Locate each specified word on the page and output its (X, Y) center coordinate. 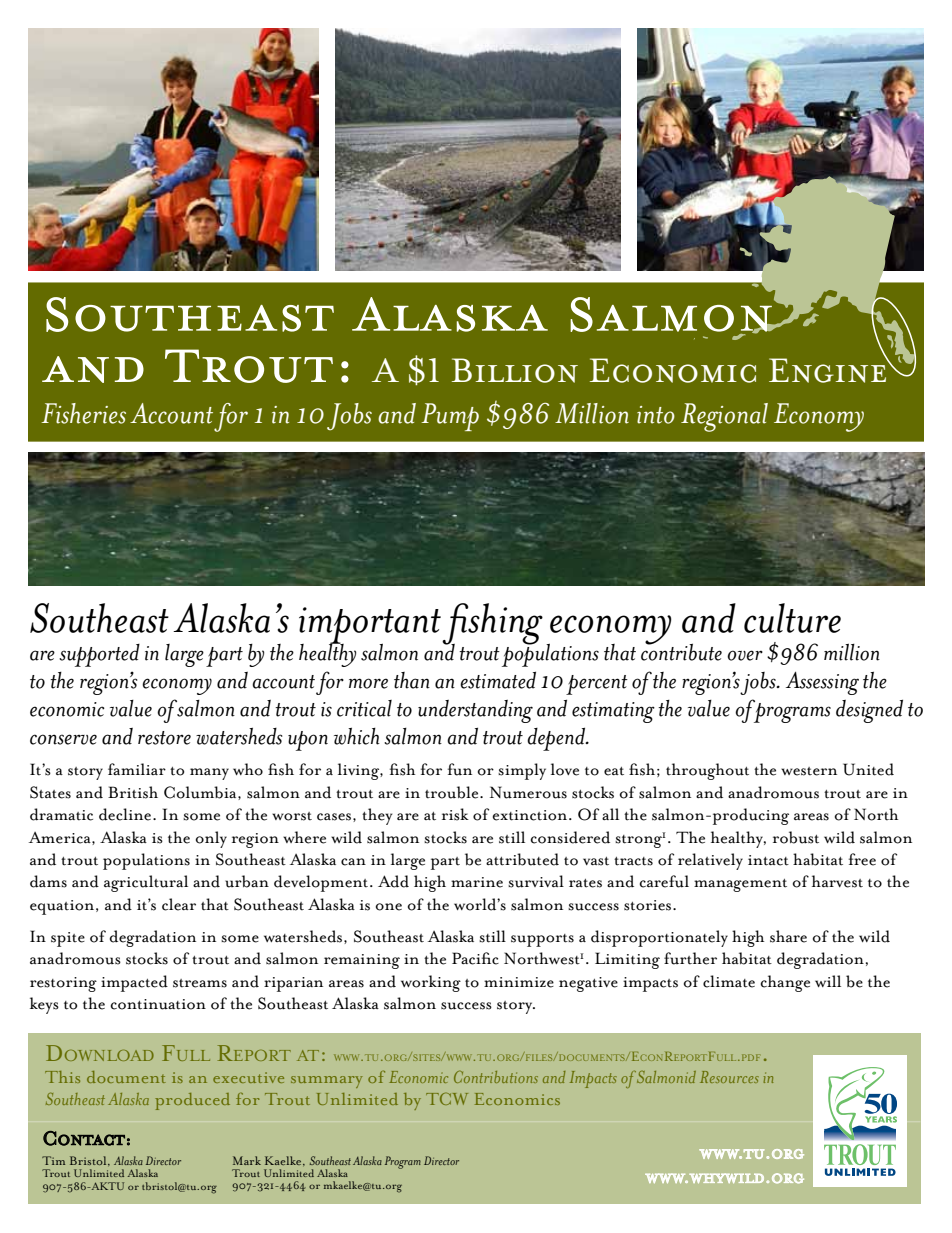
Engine (829, 369)
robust (796, 837)
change (785, 983)
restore (164, 738)
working (431, 983)
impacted (134, 983)
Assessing (822, 683)
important (370, 626)
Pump (450, 417)
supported (99, 655)
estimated (498, 680)
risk (455, 814)
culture (792, 618)
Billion (515, 370)
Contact (84, 1138)
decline (126, 814)
